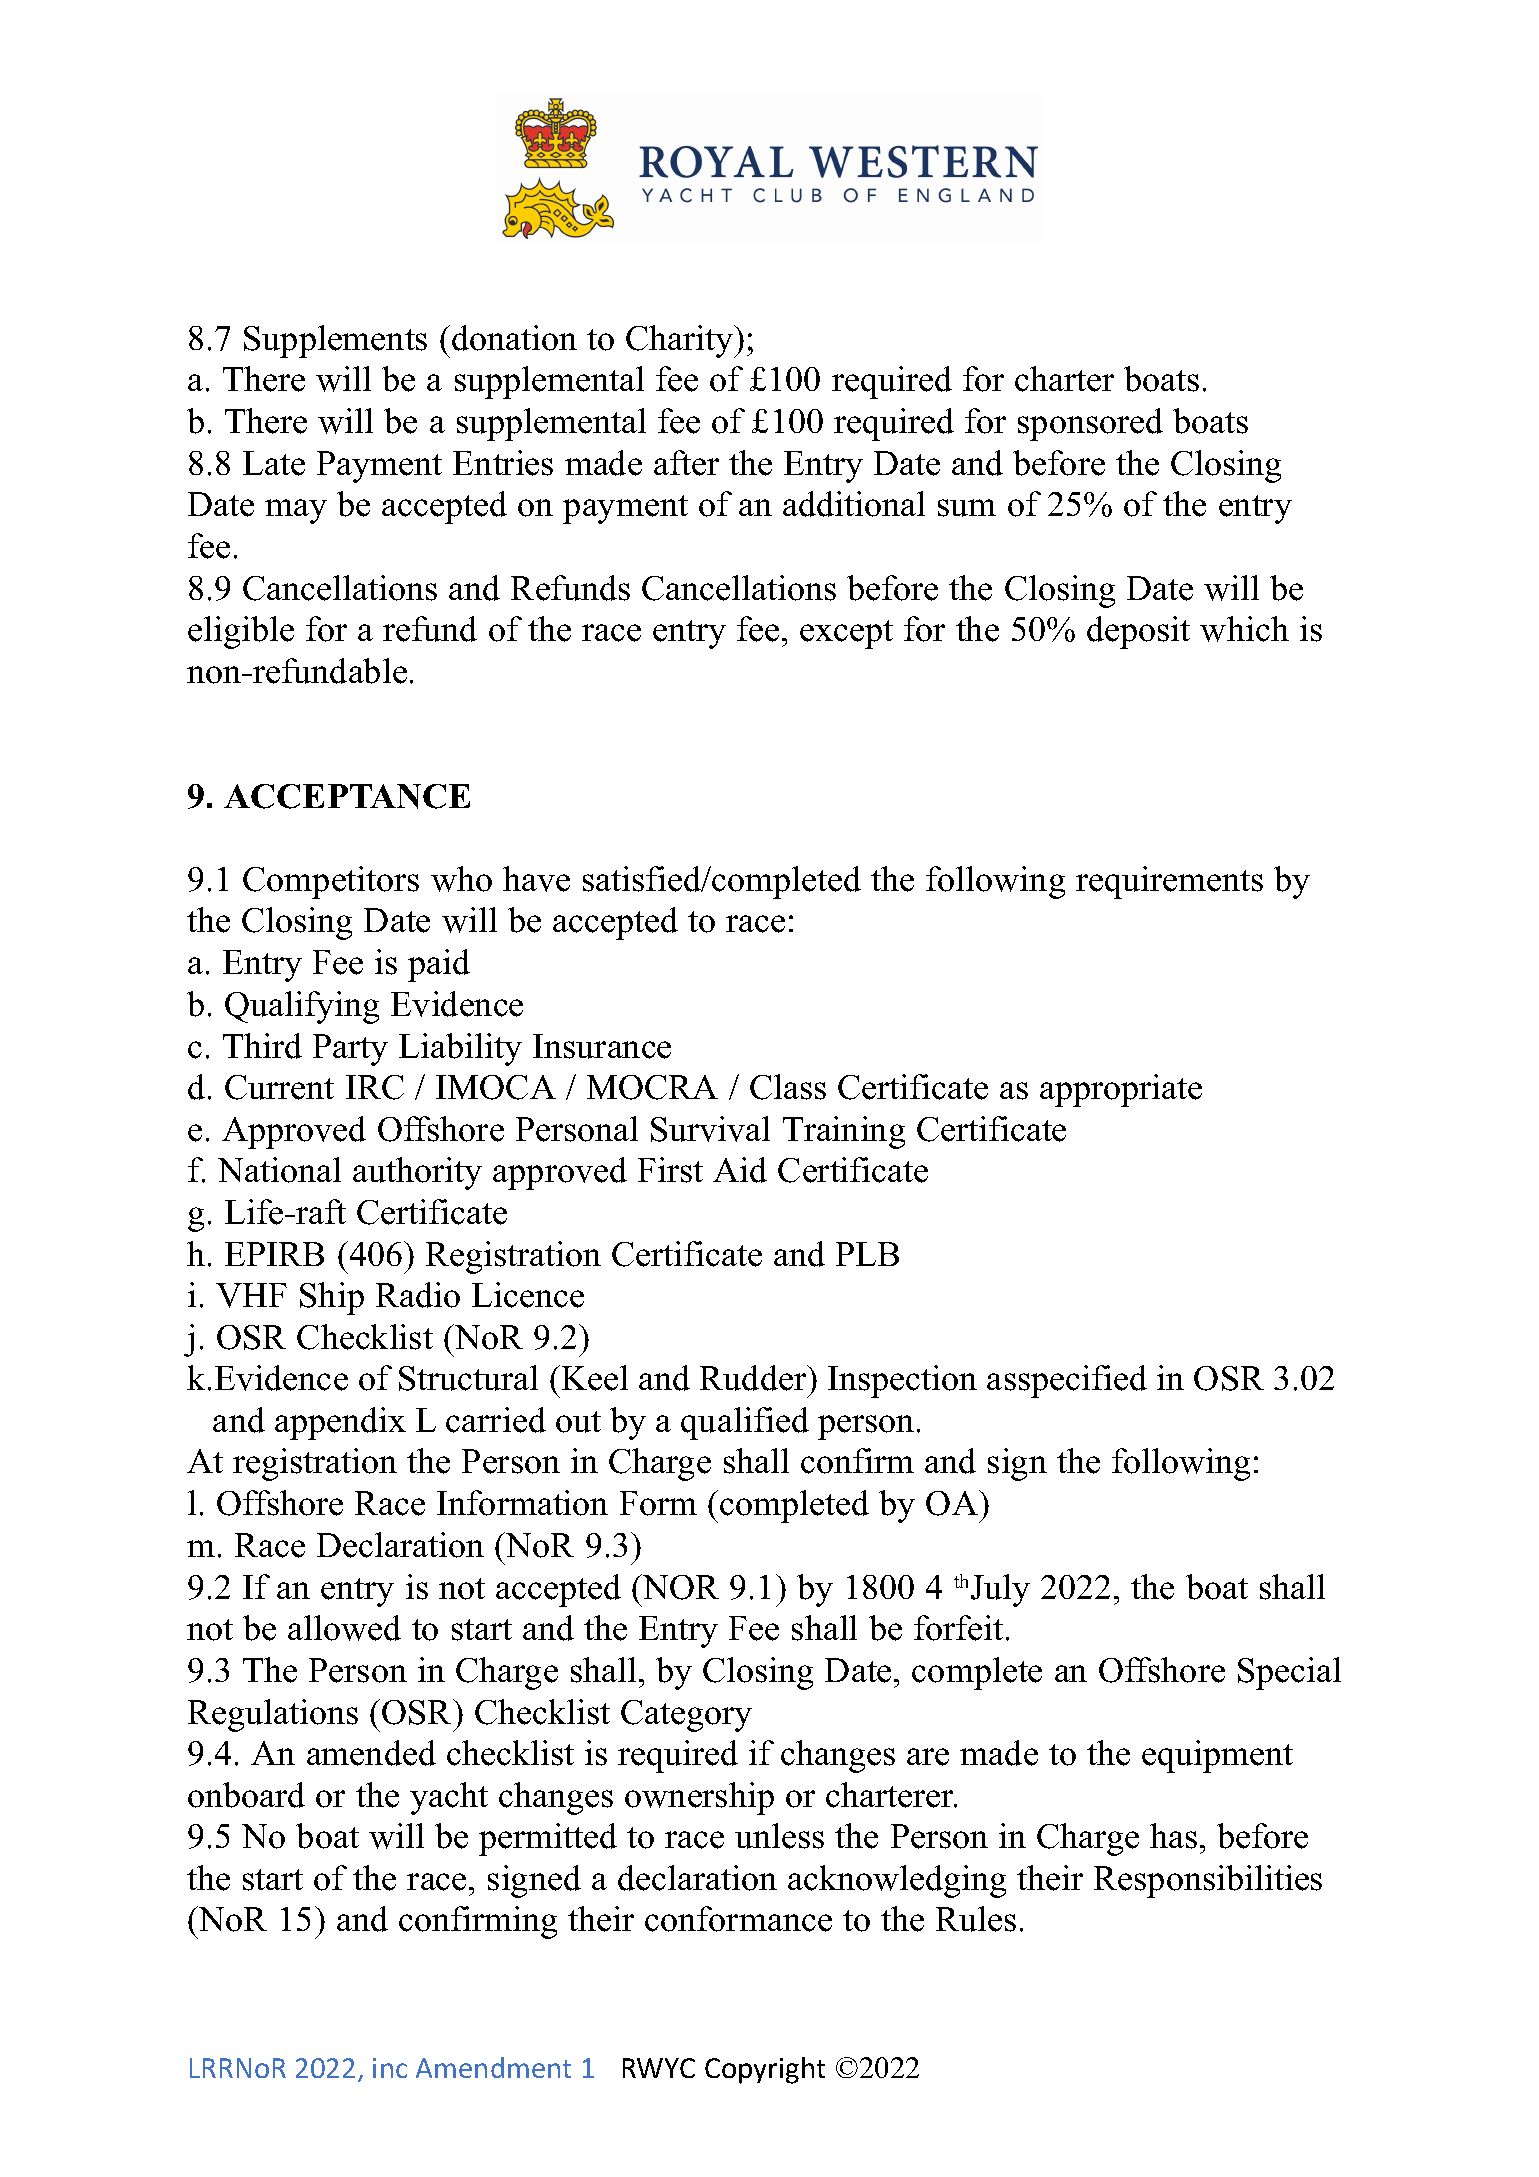 Image resolution: width=1539 pixels, height=2177 pixels. Describe the element at coordinates (1169, 882) in the screenshot. I see `requirements` at that location.
